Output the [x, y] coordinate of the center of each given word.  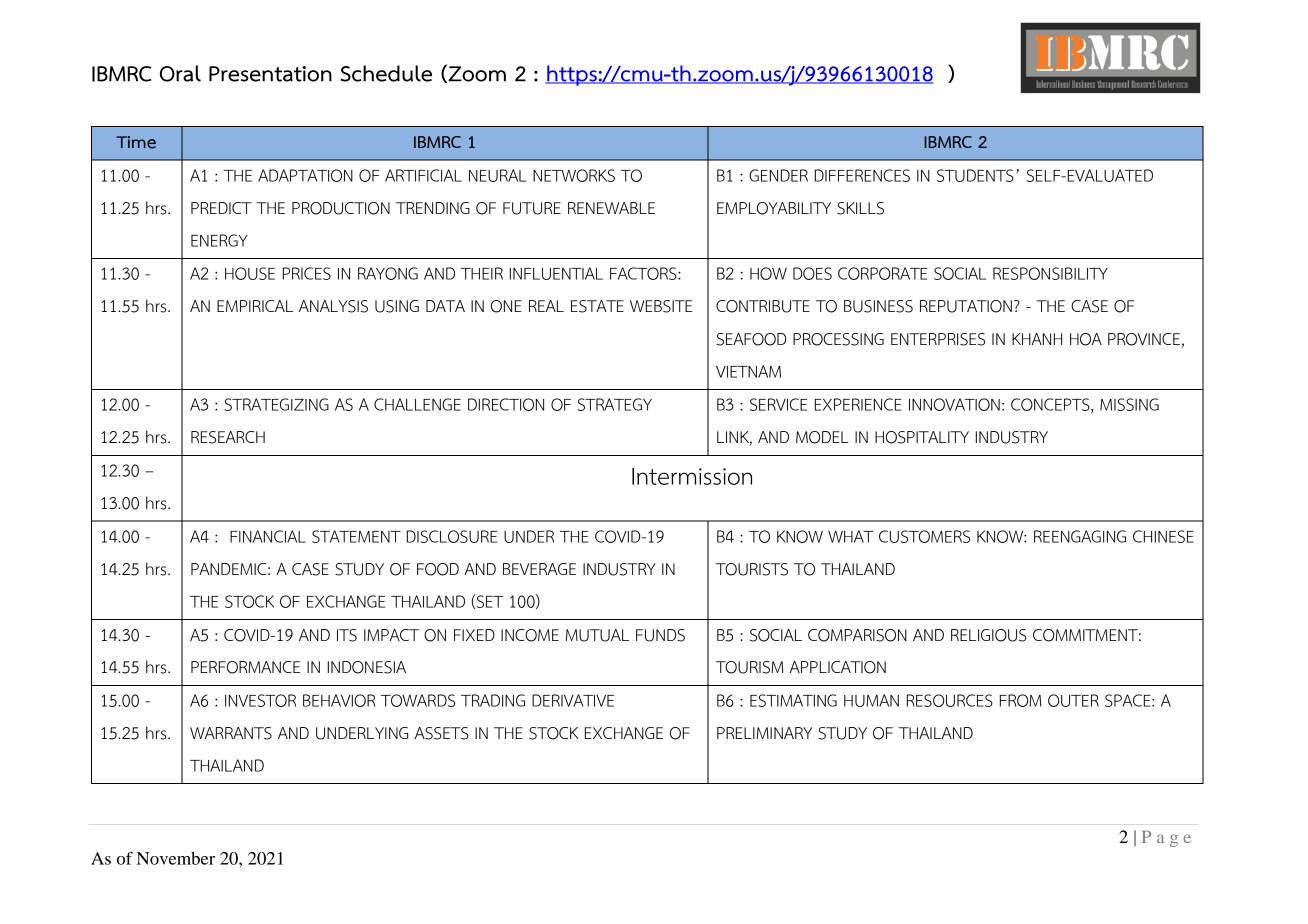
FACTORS [644, 273]
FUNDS [660, 635]
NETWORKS [574, 175]
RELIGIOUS [989, 635]
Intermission [692, 476]
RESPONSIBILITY [1050, 273]
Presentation [270, 74]
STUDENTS [975, 175]
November [176, 858]
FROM [1021, 700]
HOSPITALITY [922, 437]
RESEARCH [228, 437]
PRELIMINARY [764, 733]
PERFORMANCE [245, 667]
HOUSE [250, 273]
